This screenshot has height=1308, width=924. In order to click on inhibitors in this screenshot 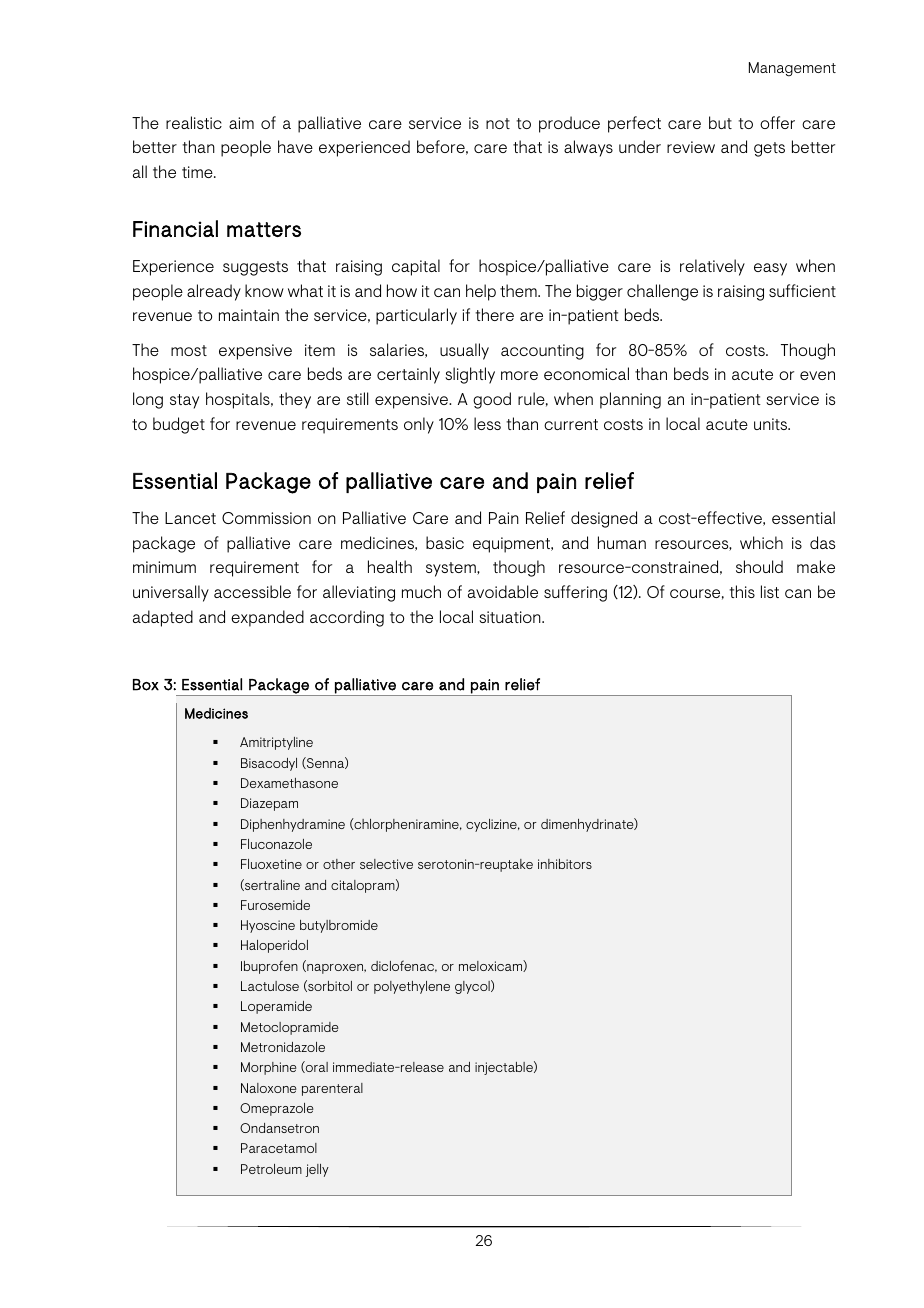, I will do `click(565, 864)`.
